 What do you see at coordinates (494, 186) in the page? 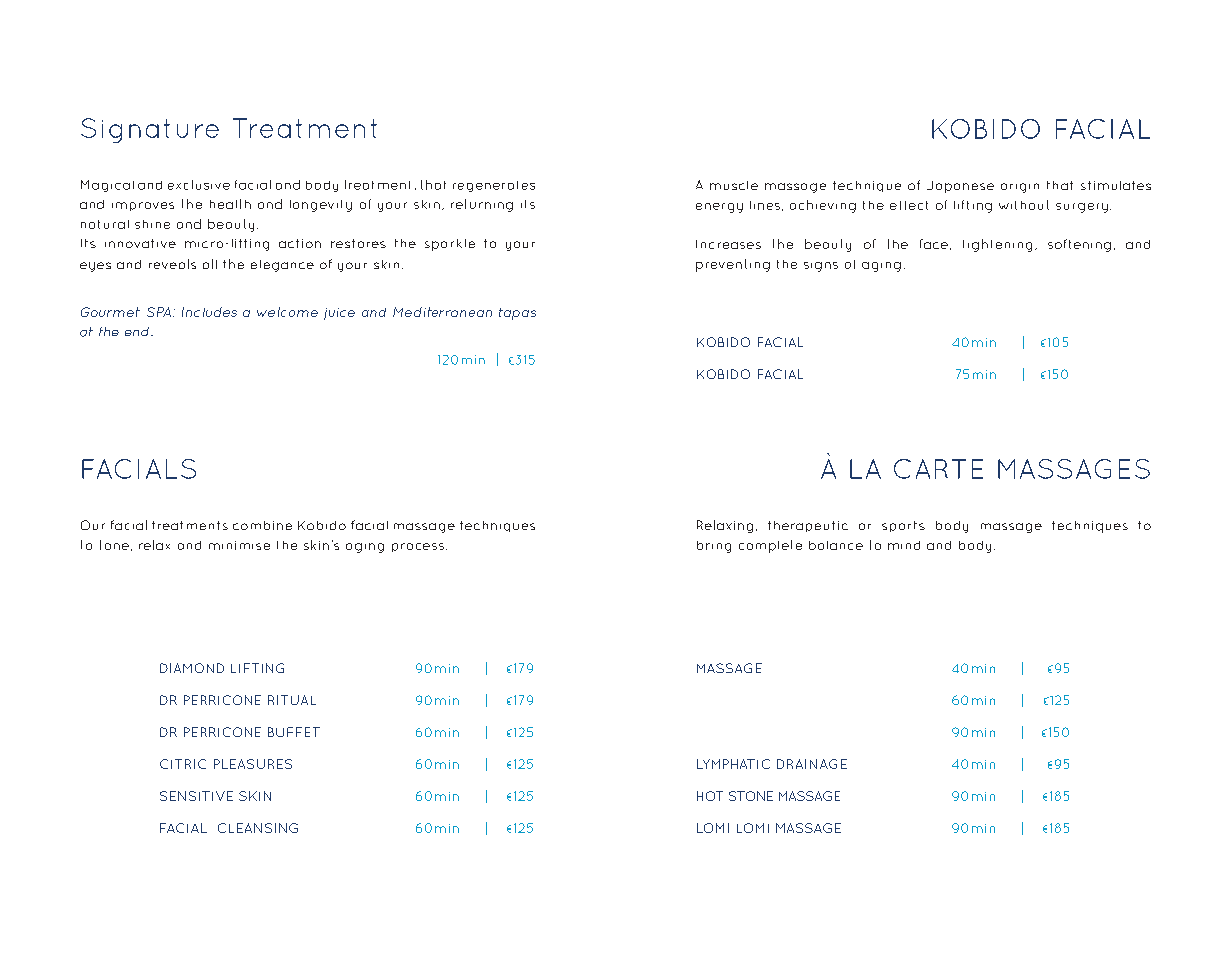
I see `regenerates` at bounding box center [494, 186].
